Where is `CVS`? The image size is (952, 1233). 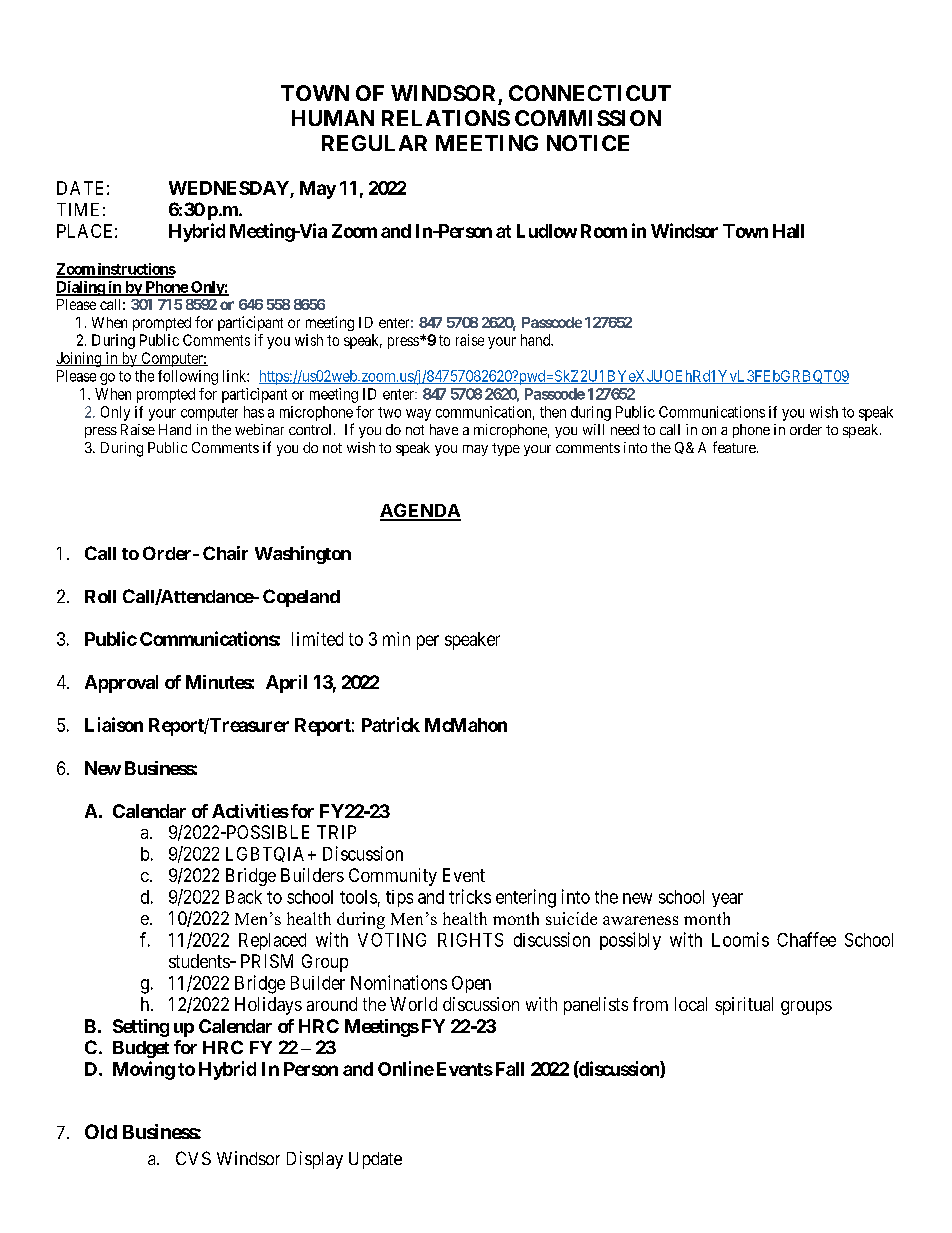
CVS is located at coordinates (193, 1158).
